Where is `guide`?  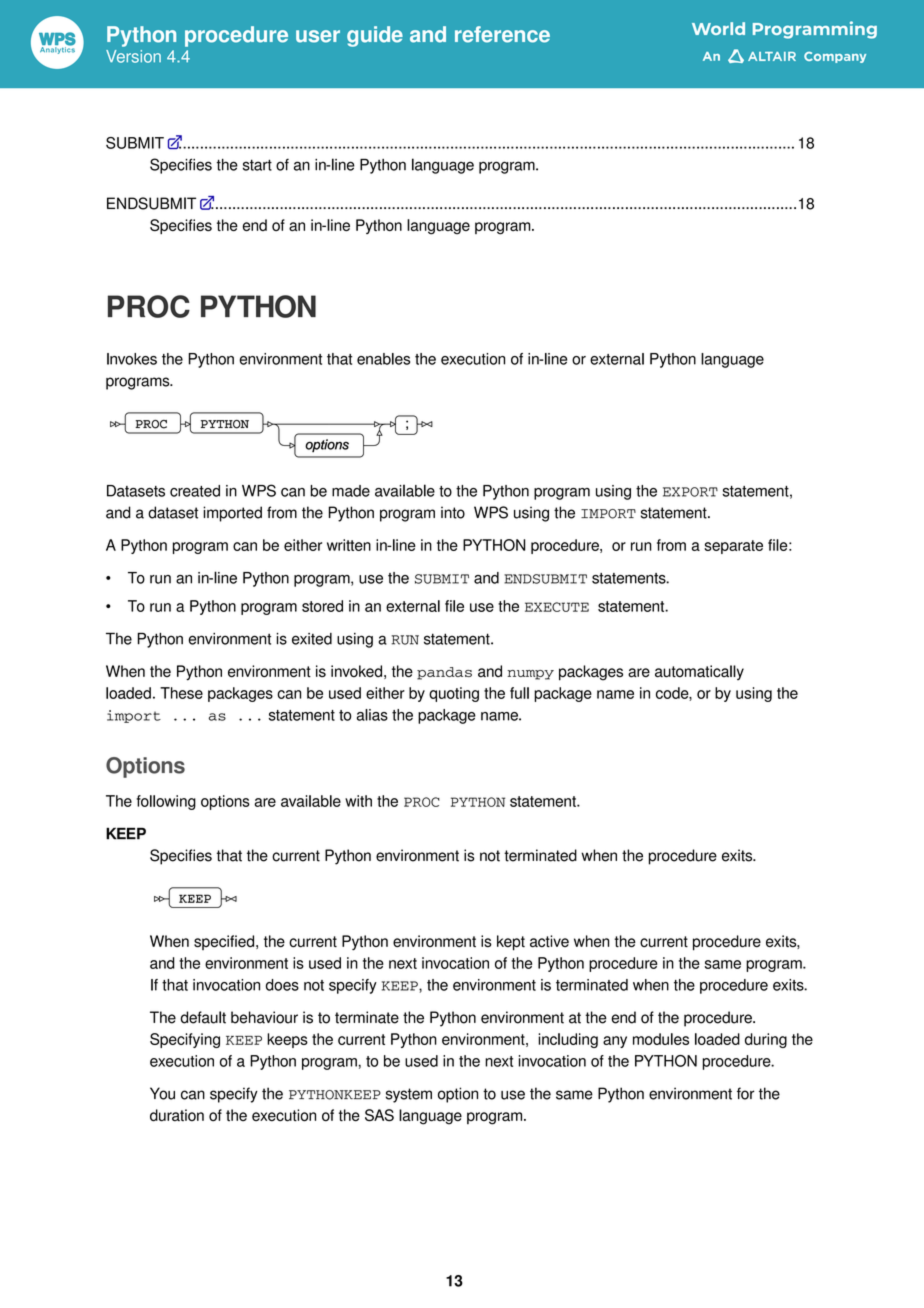
guide is located at coordinates (375, 36).
